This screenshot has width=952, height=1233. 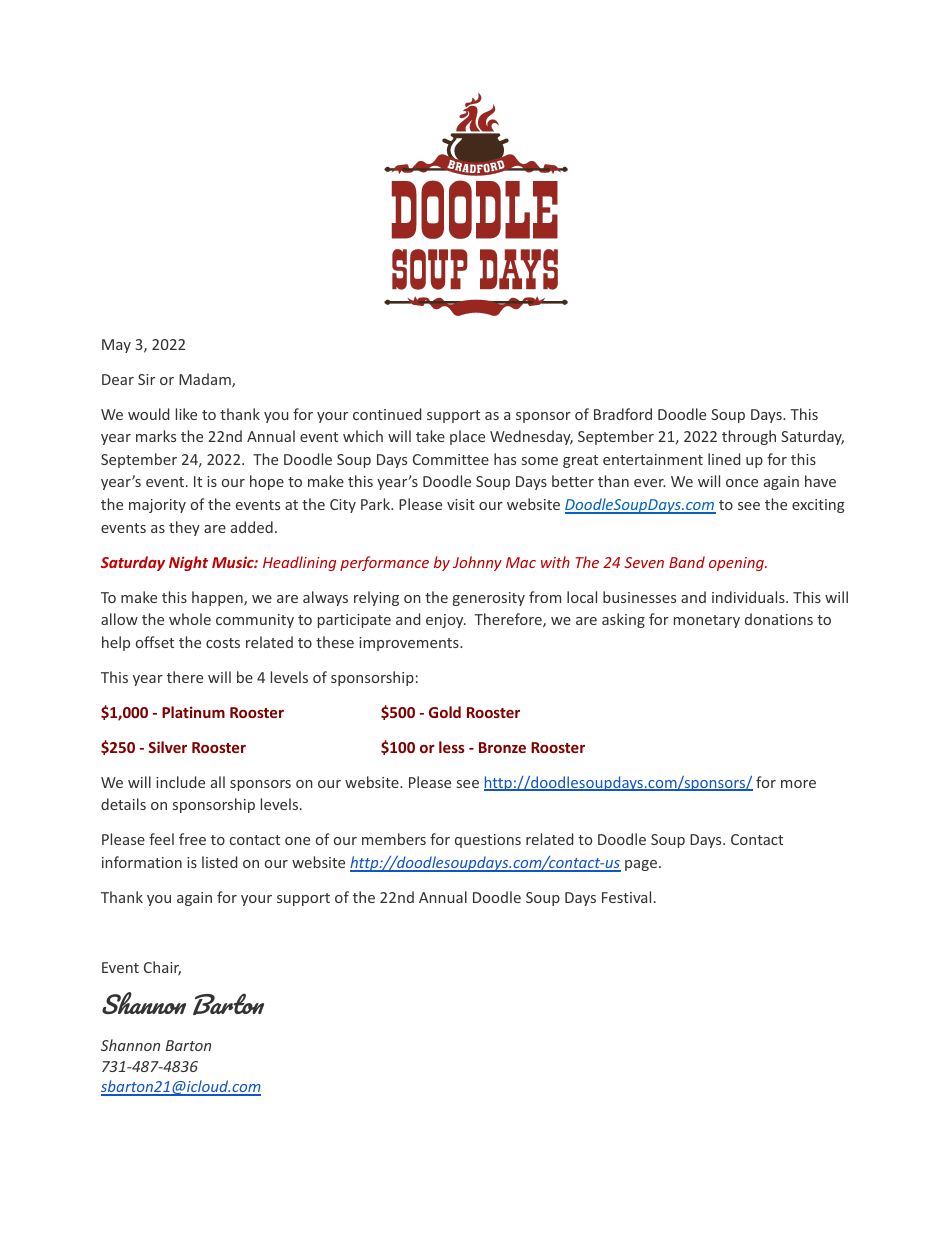 What do you see at coordinates (626, 897) in the screenshot?
I see `Festival` at bounding box center [626, 897].
